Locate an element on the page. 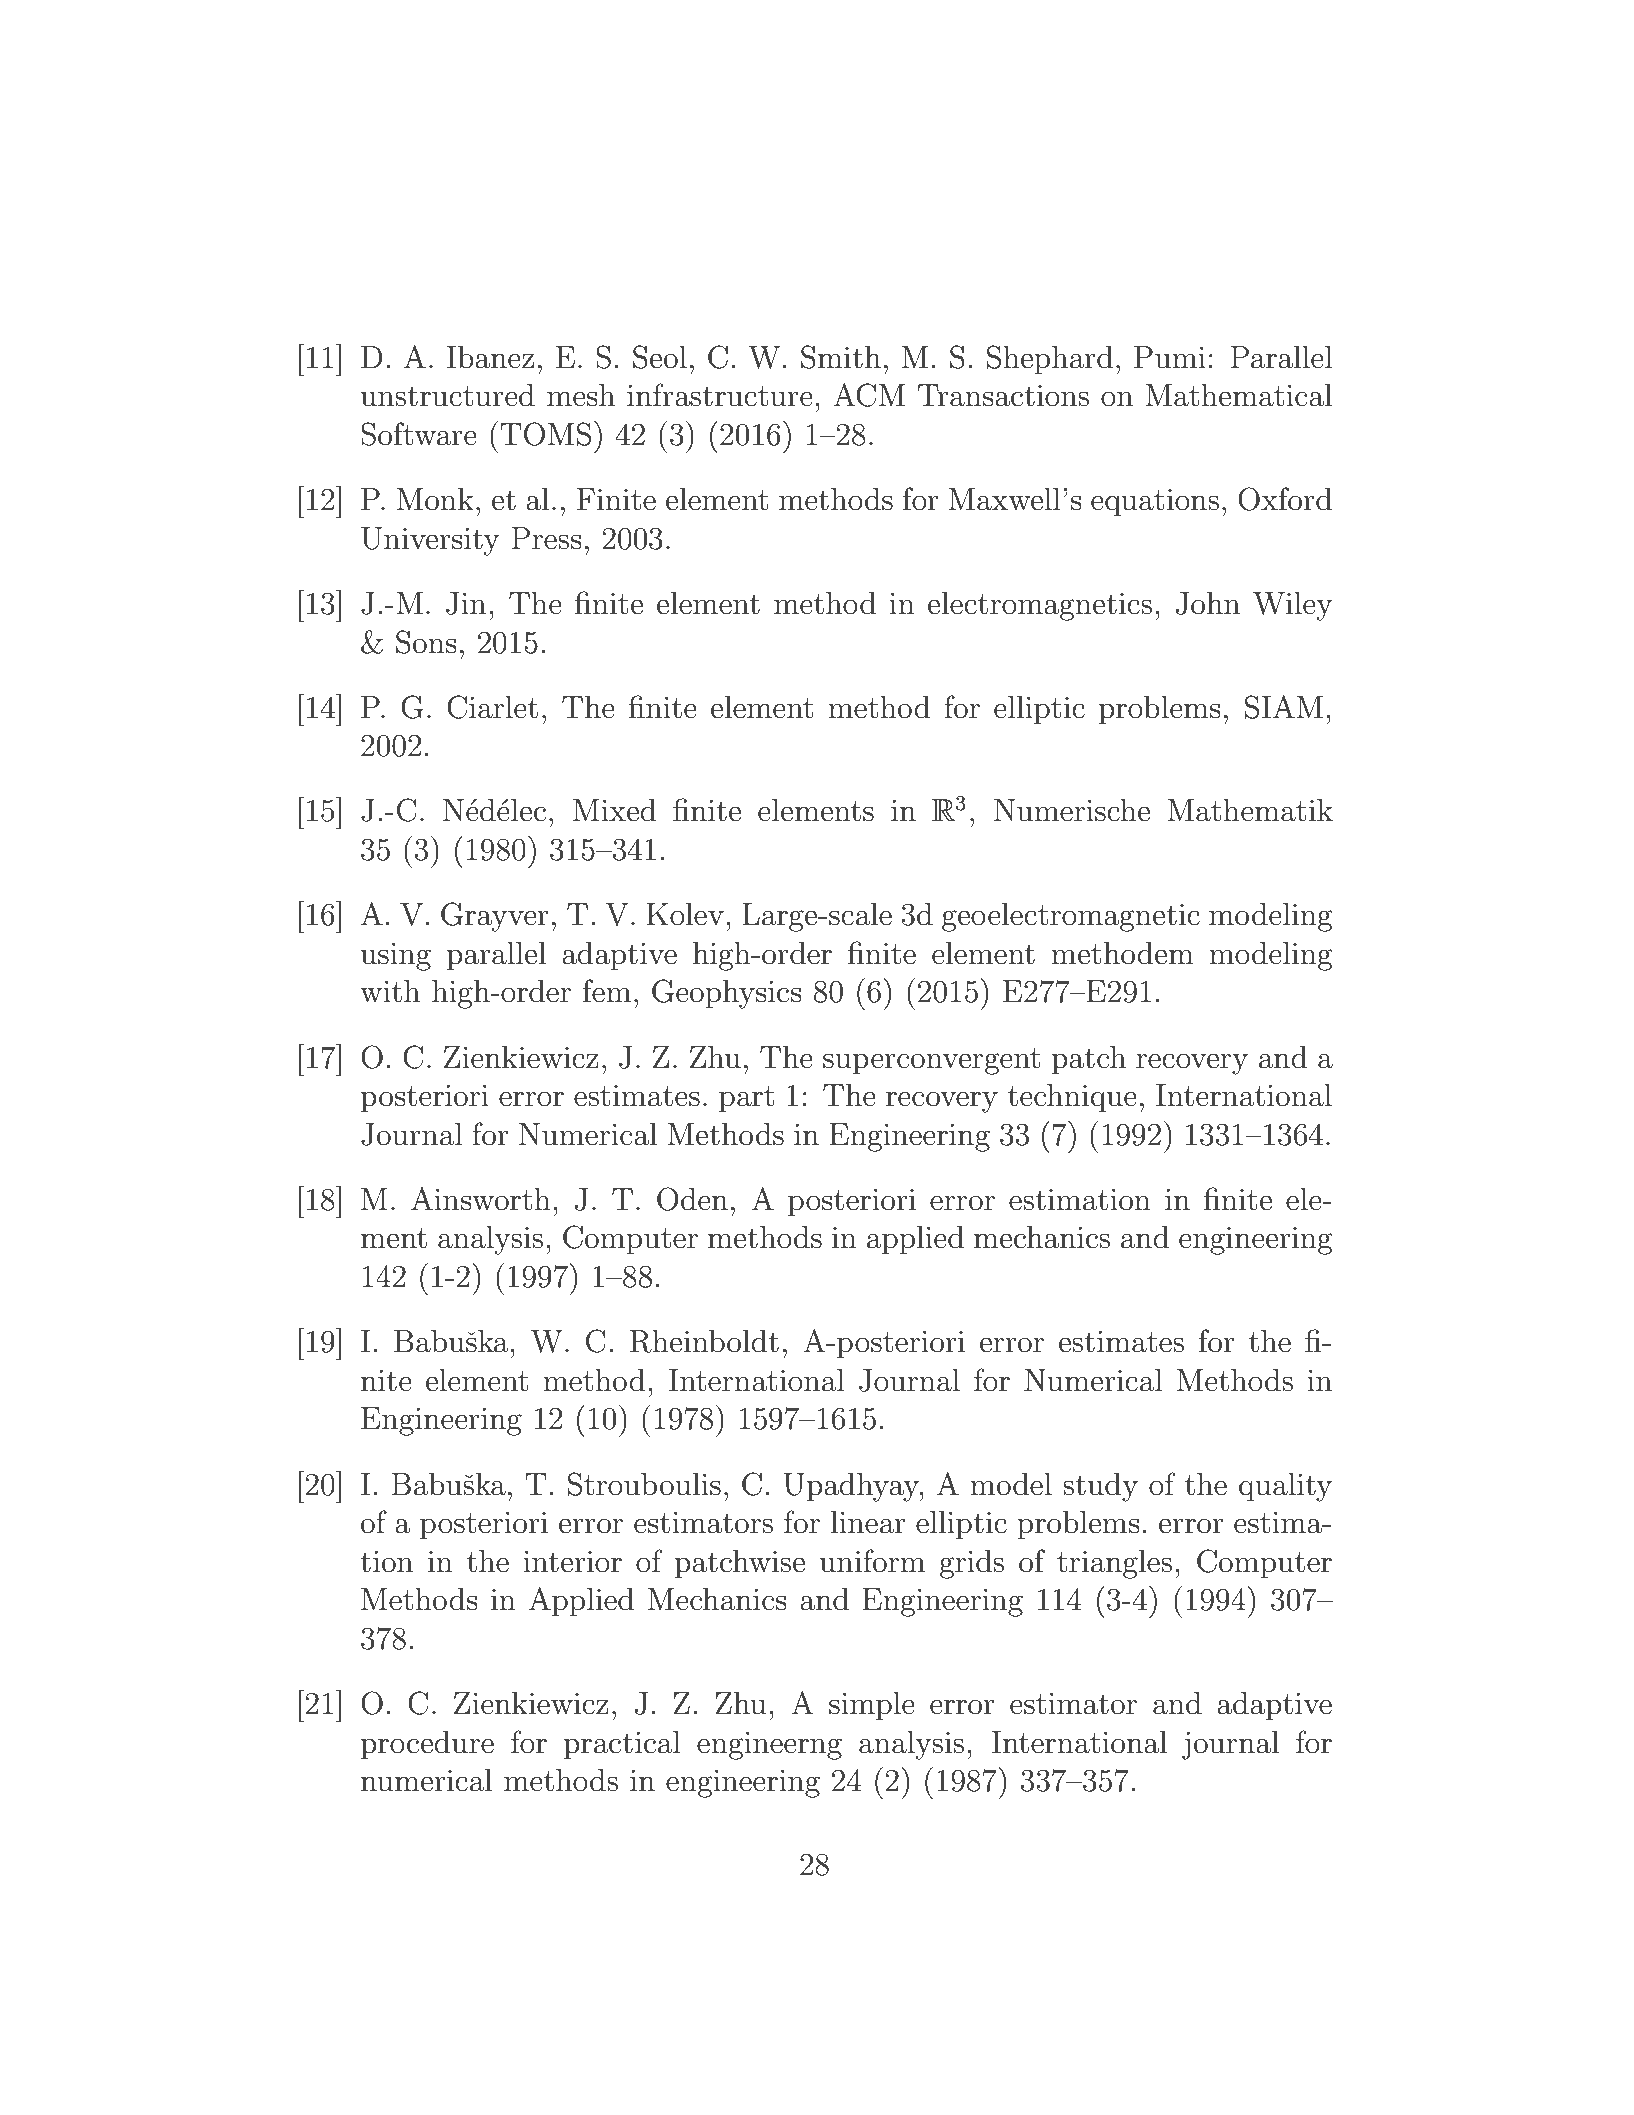  Mixed is located at coordinates (615, 810).
